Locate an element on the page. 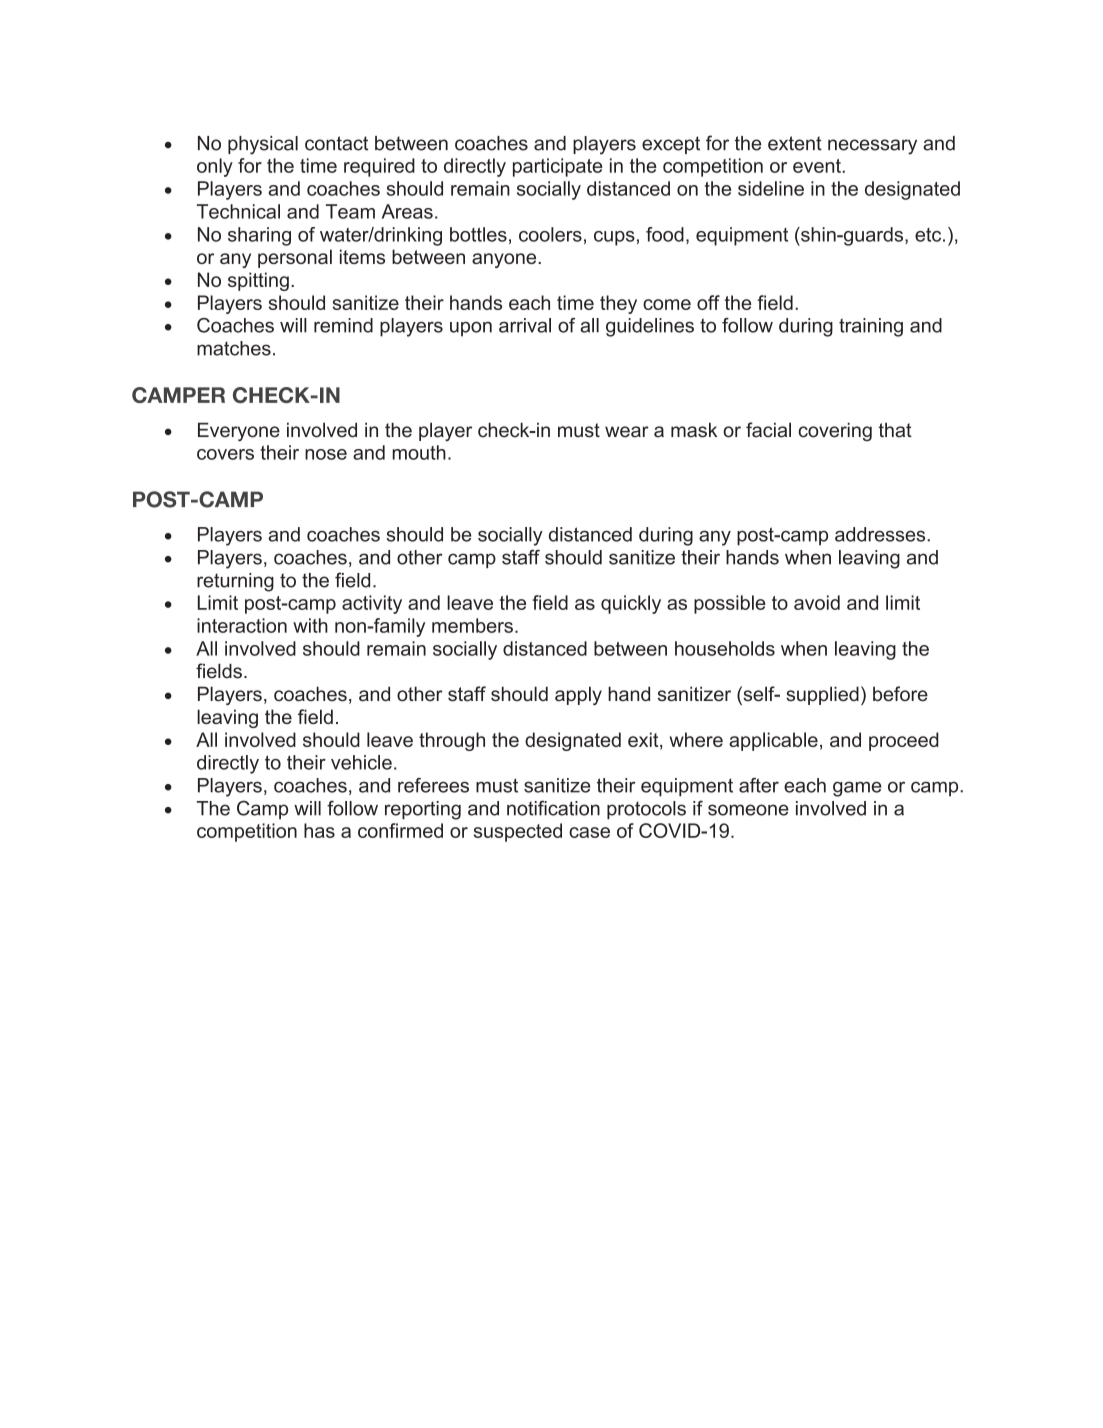  event is located at coordinates (818, 166).
